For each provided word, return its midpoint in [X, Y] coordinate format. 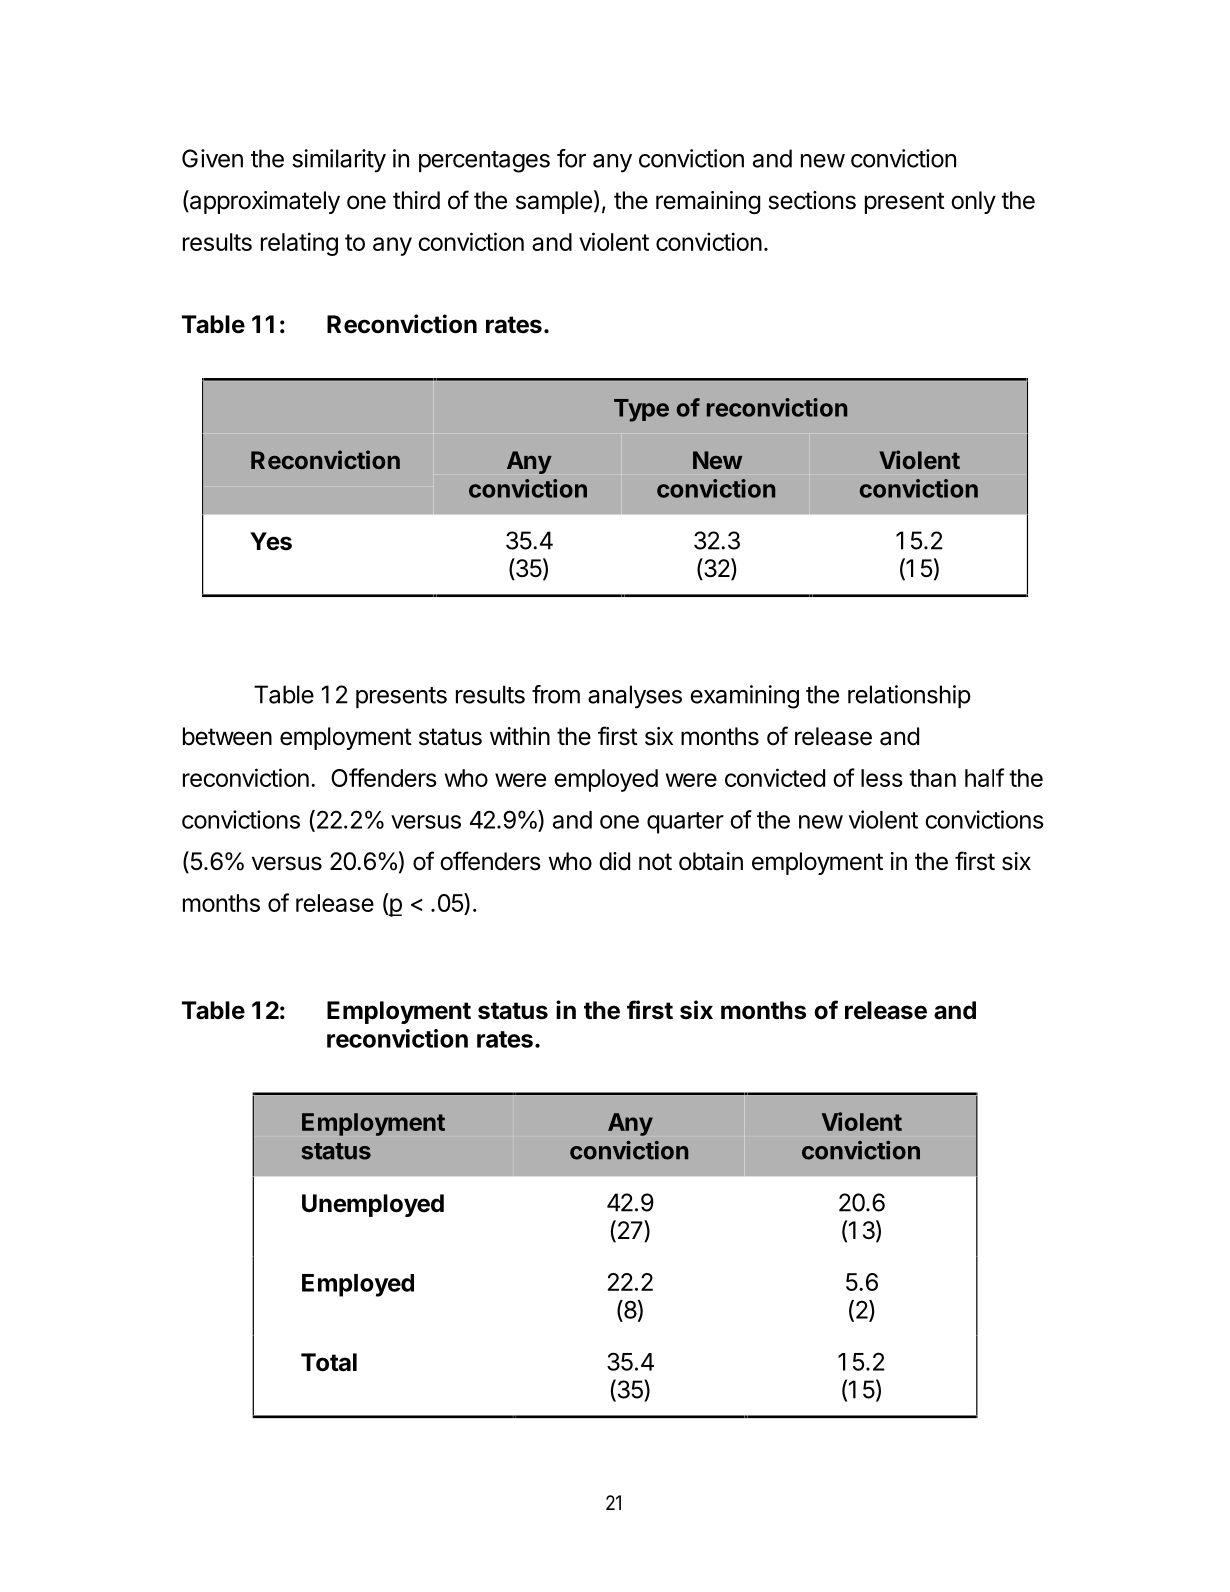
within [520, 736]
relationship [909, 696]
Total [329, 1362]
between [227, 736]
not [655, 862]
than [932, 778]
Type [641, 410]
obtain [711, 861]
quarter [685, 823]
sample [554, 202]
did [614, 861]
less [881, 778]
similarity [339, 161]
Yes [271, 541]
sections [812, 200]
